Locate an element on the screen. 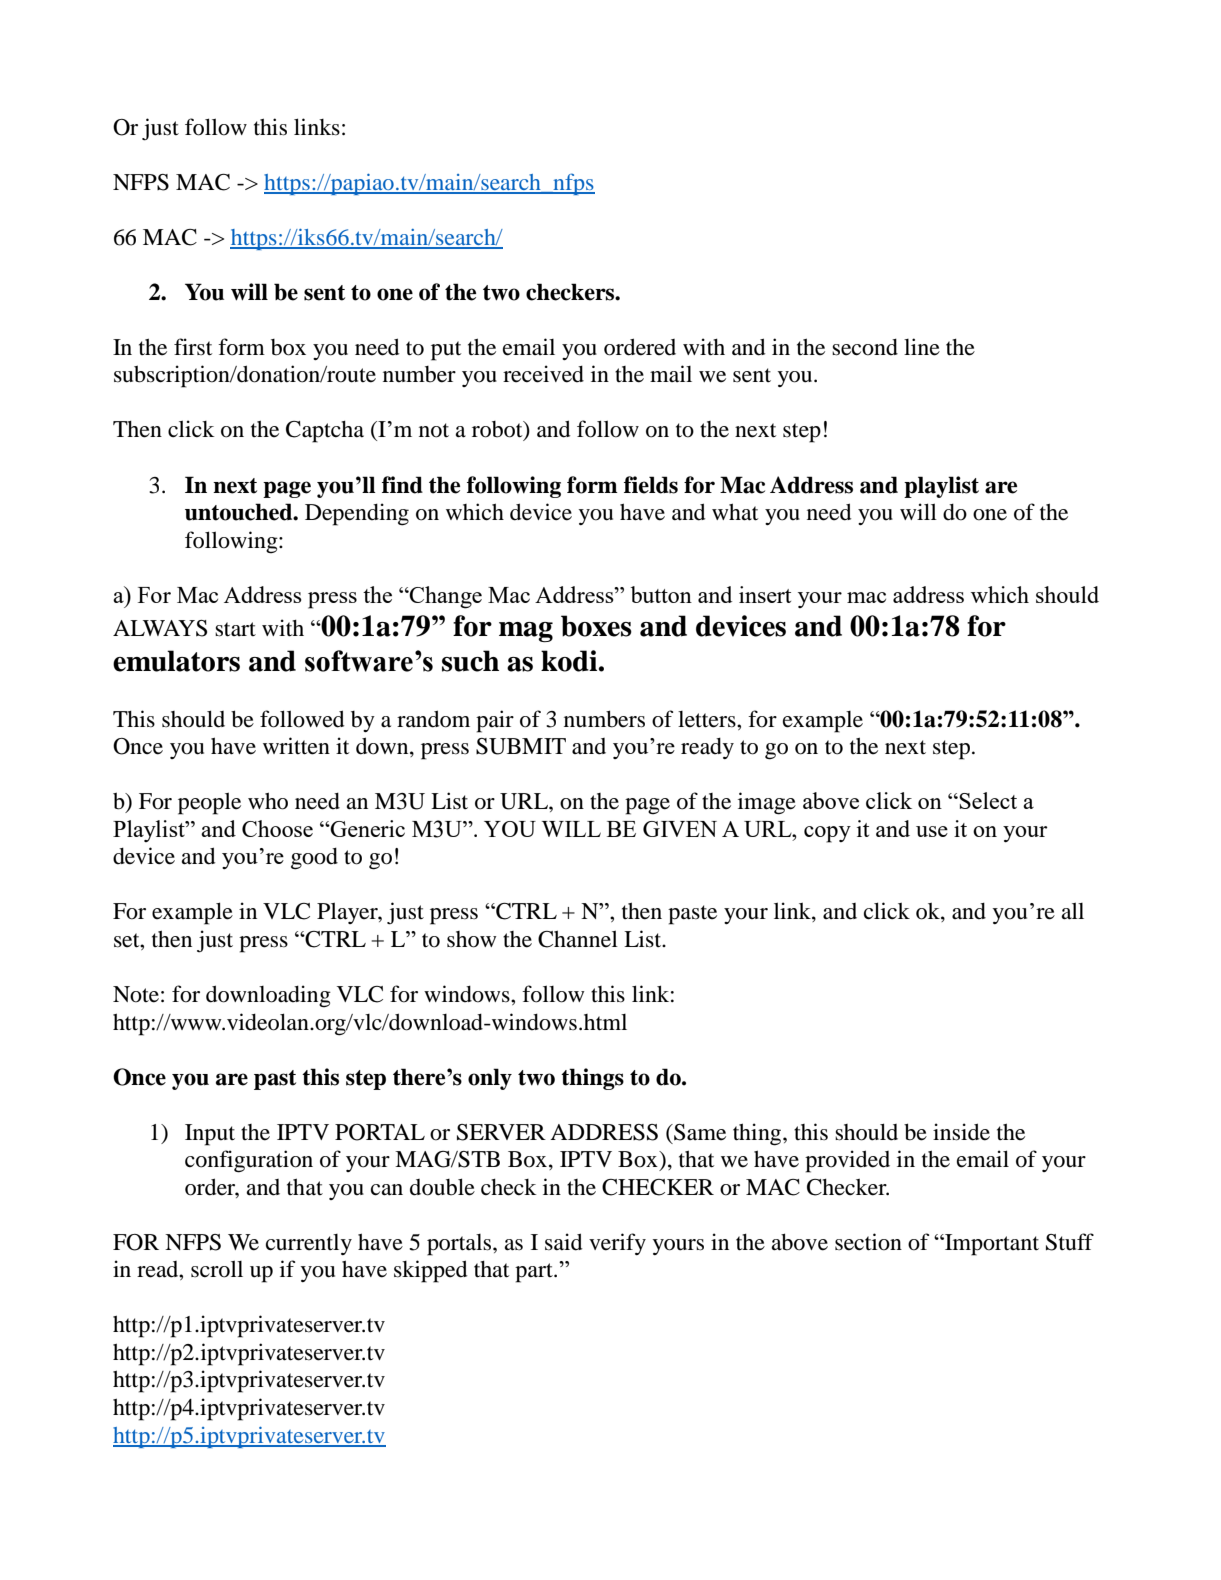 The height and width of the screenshot is (1580, 1221). verify is located at coordinates (617, 1244).
